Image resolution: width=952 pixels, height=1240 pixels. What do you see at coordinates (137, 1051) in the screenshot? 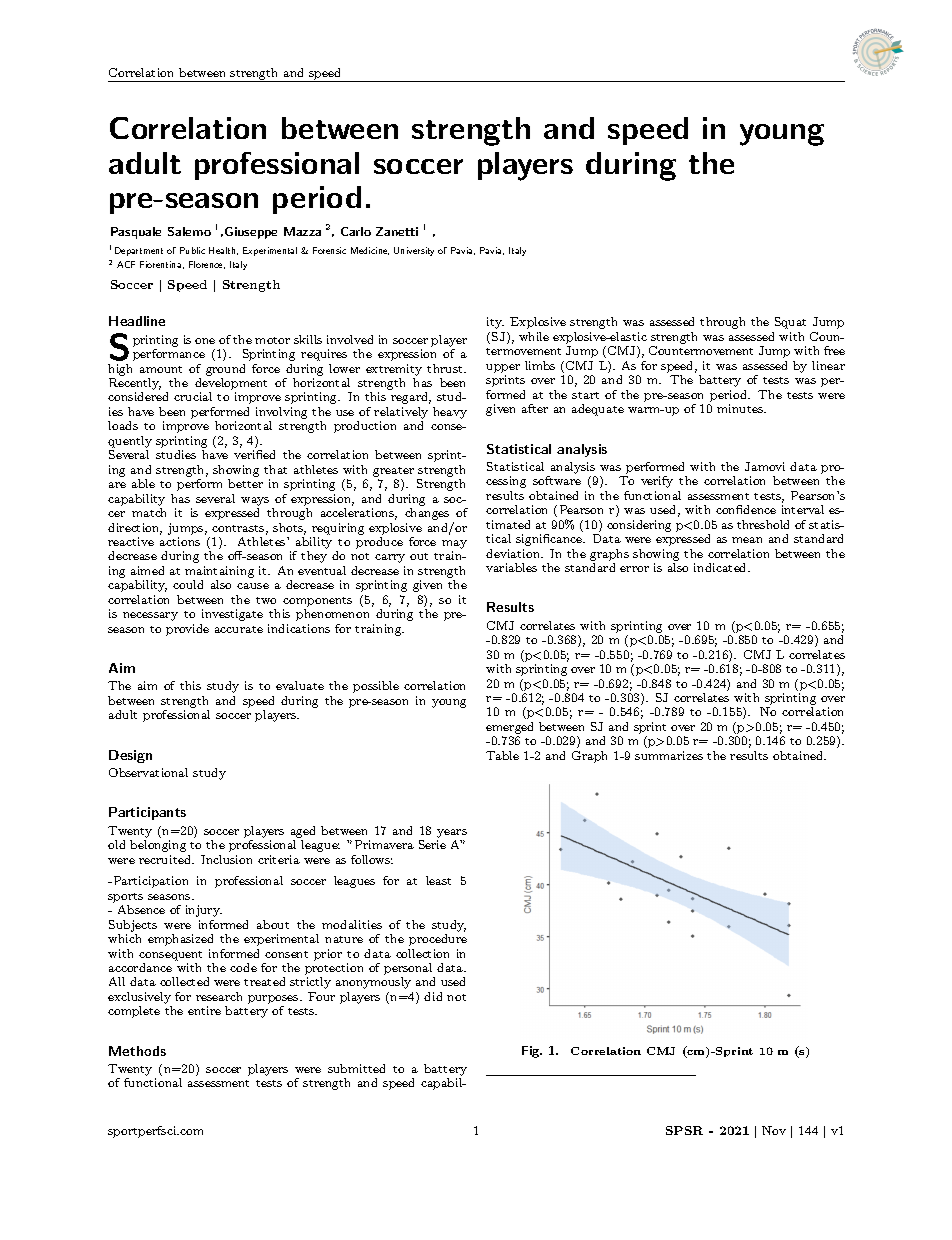
I see `Methods` at bounding box center [137, 1051].
